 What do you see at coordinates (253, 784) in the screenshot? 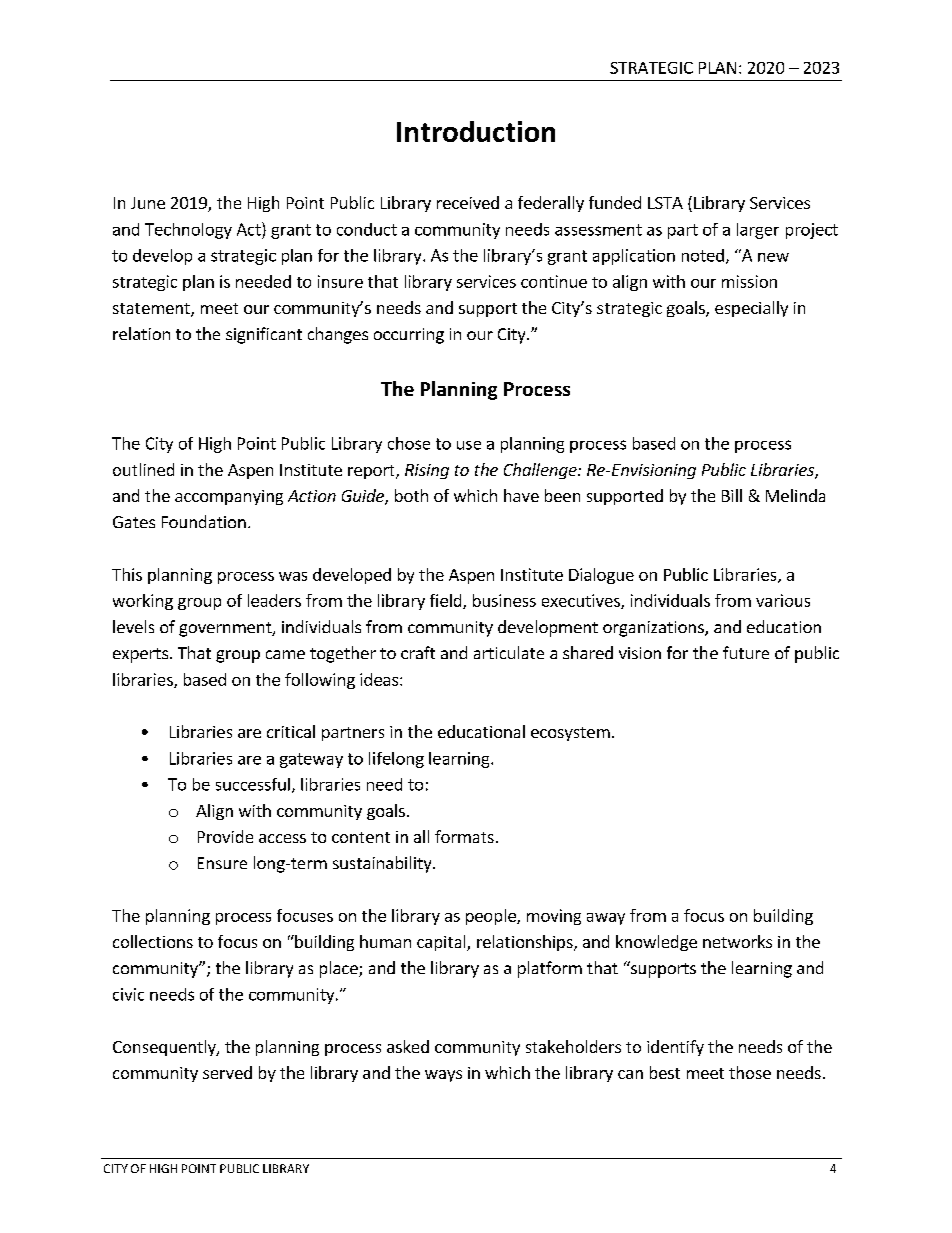
I see `successful` at bounding box center [253, 784].
